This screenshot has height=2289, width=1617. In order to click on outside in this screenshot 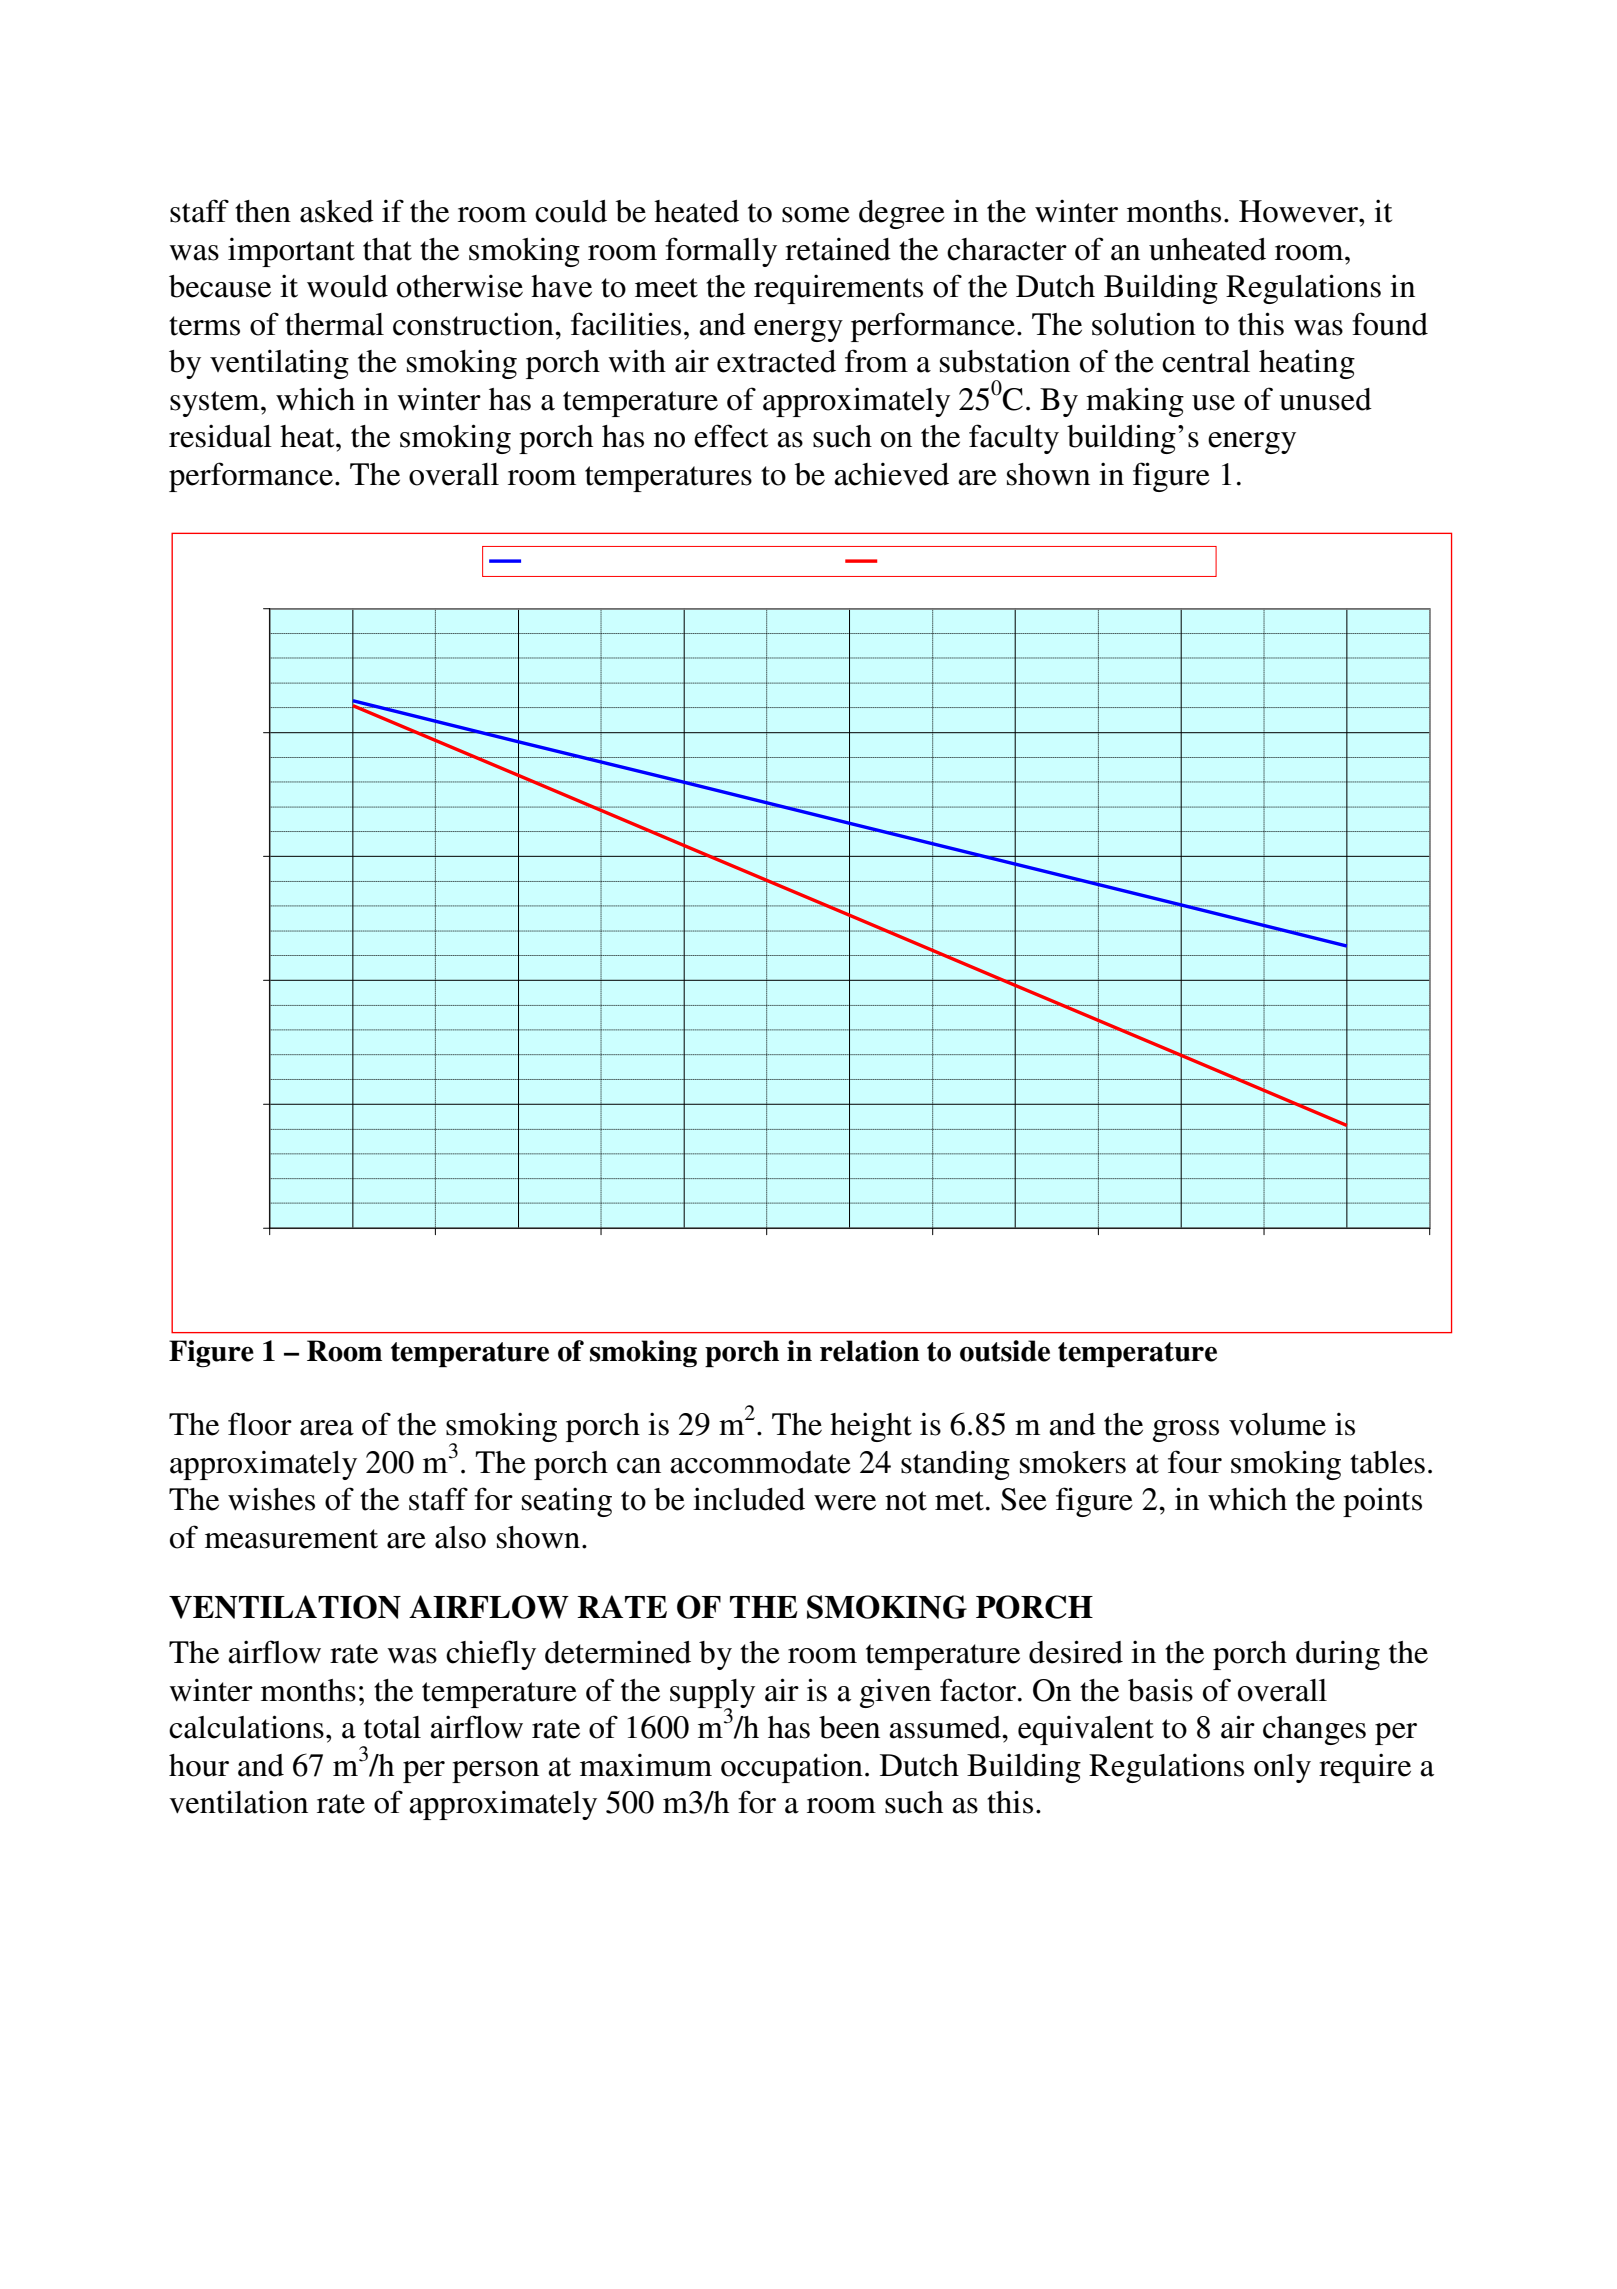, I will do `click(1005, 1351)`.
